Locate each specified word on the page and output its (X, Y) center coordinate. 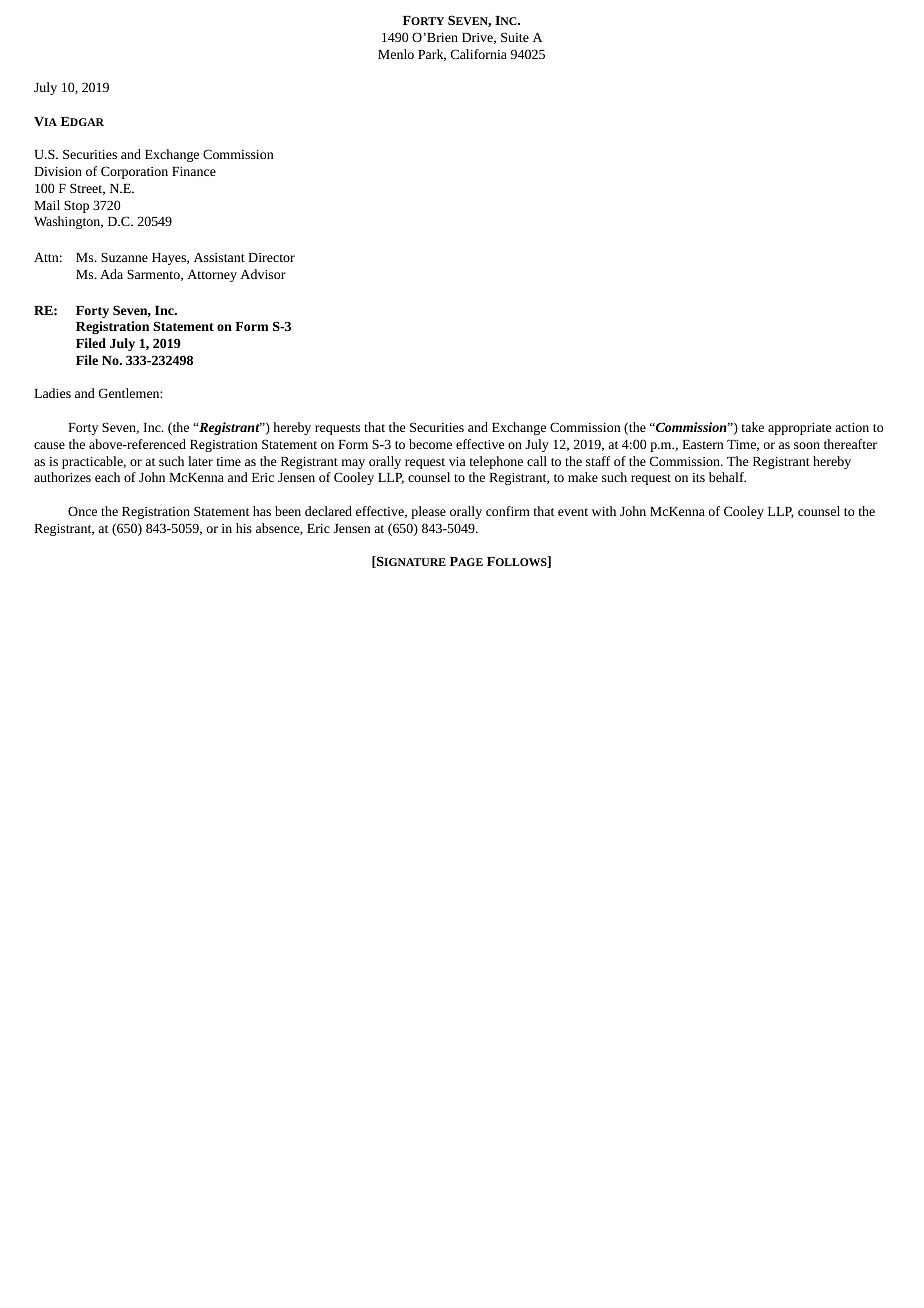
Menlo (396, 54)
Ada (111, 274)
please (428, 512)
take (753, 427)
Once (82, 511)
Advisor (263, 274)
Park (432, 55)
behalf (727, 477)
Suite (515, 37)
